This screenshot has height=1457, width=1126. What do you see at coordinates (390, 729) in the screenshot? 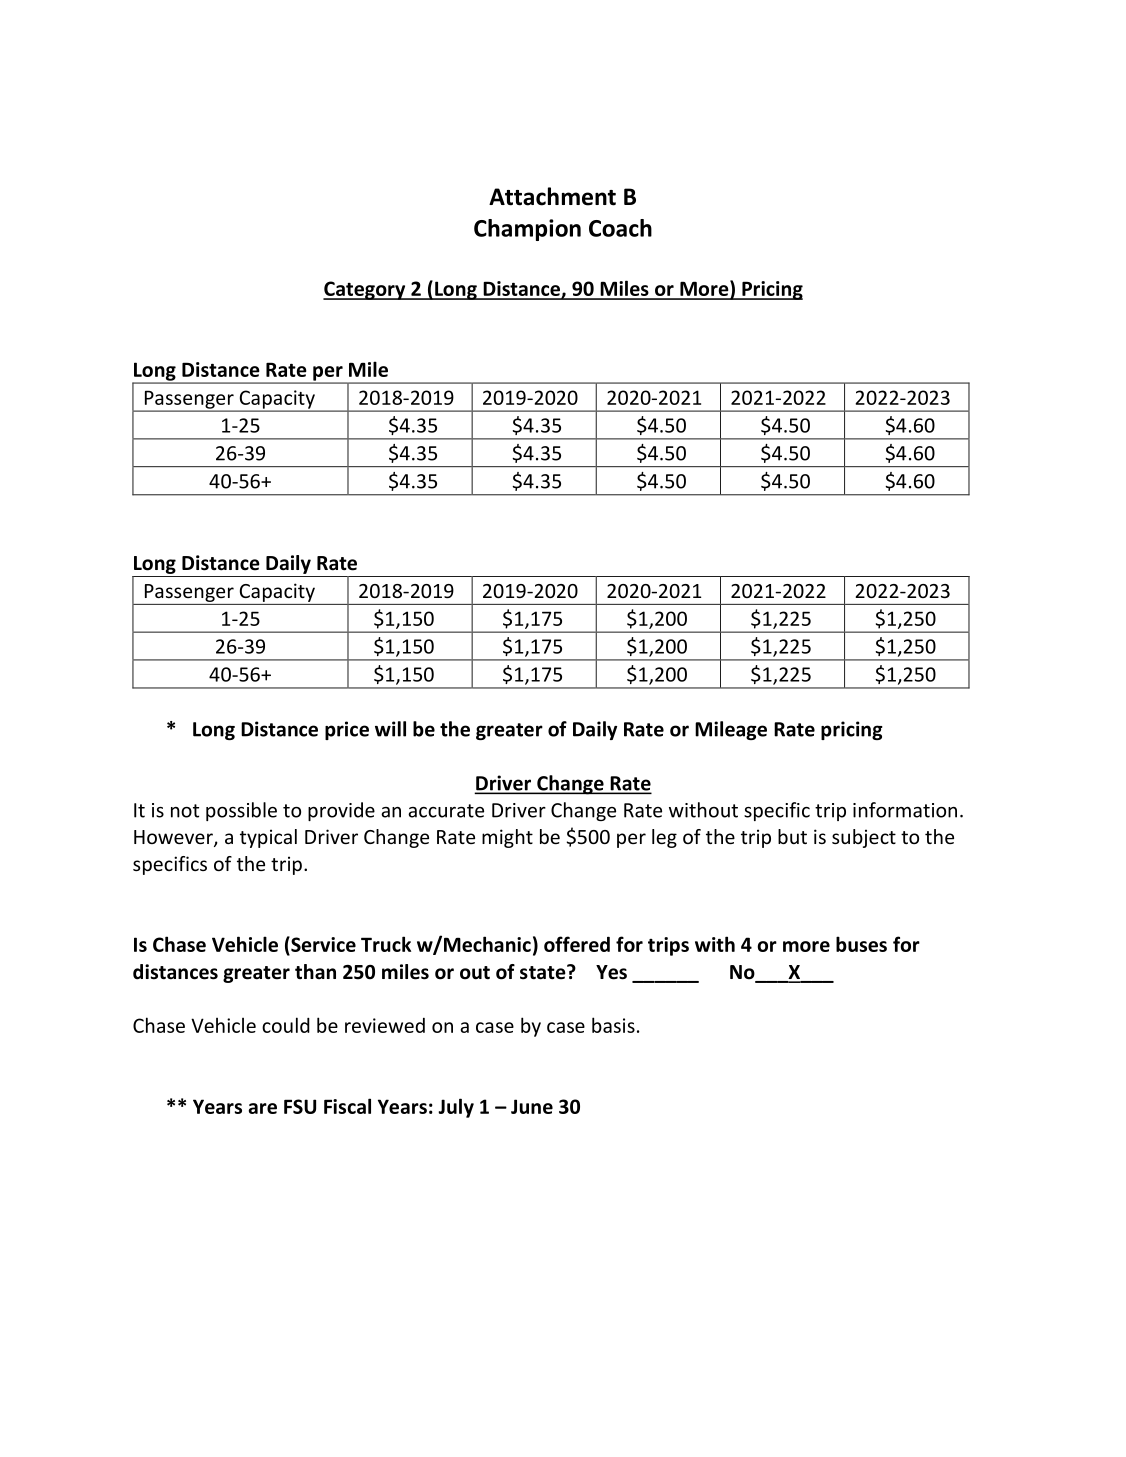
I see `will` at bounding box center [390, 729].
